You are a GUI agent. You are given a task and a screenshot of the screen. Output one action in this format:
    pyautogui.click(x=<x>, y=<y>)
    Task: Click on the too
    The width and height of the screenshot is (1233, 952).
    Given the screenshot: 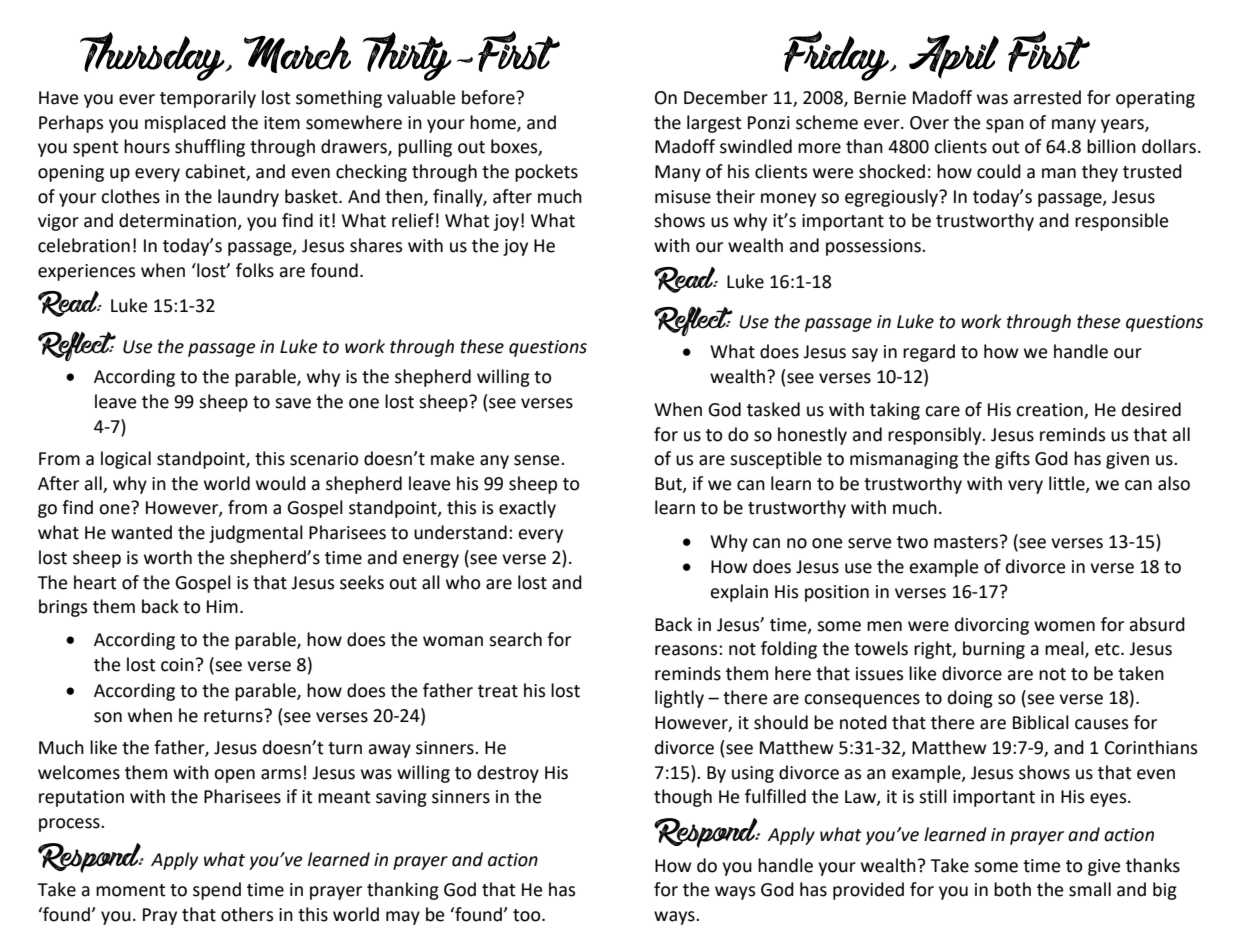 What is the action you would take?
    pyautogui.click(x=528, y=915)
